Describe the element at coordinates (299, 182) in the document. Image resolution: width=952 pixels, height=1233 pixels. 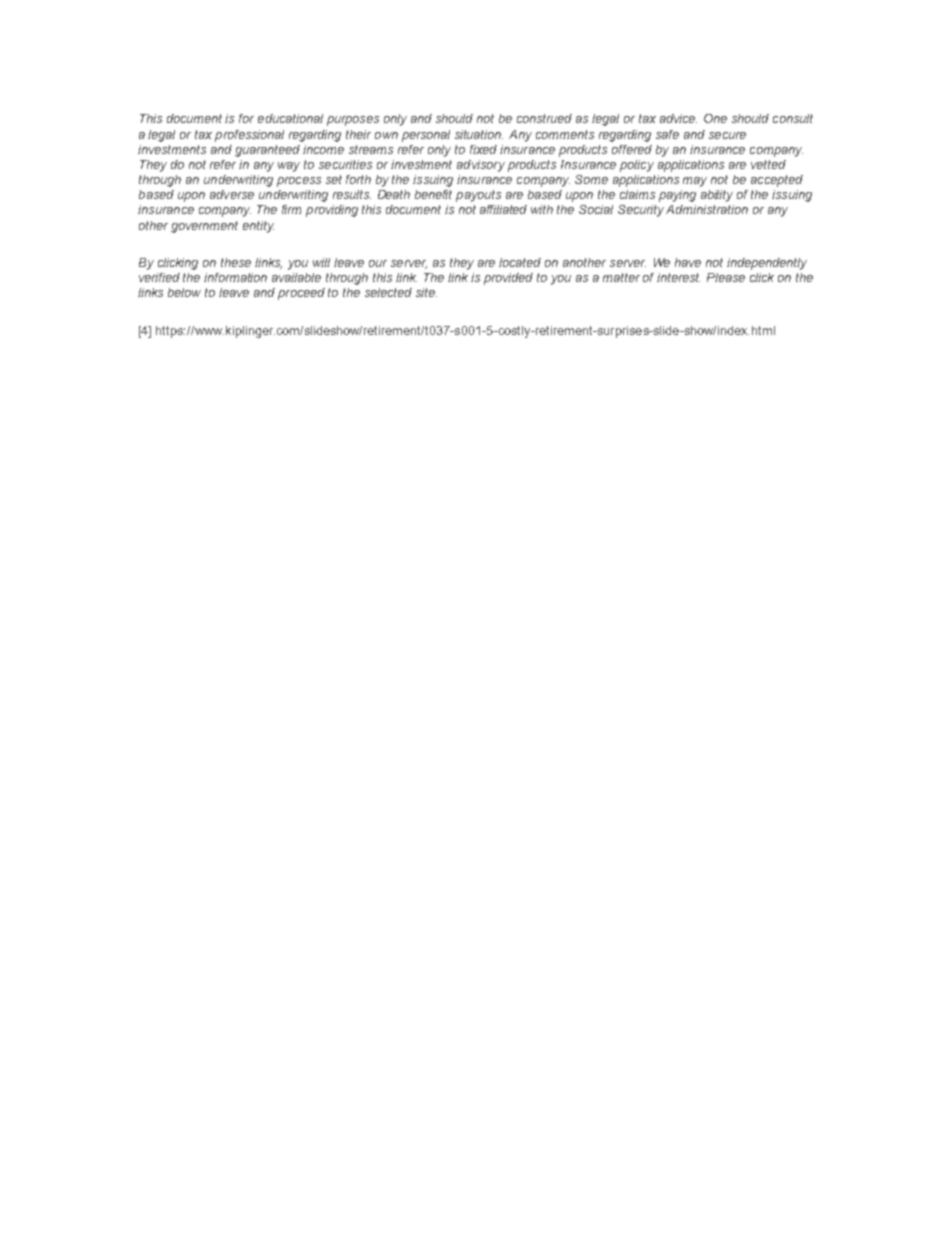
I see `process` at that location.
